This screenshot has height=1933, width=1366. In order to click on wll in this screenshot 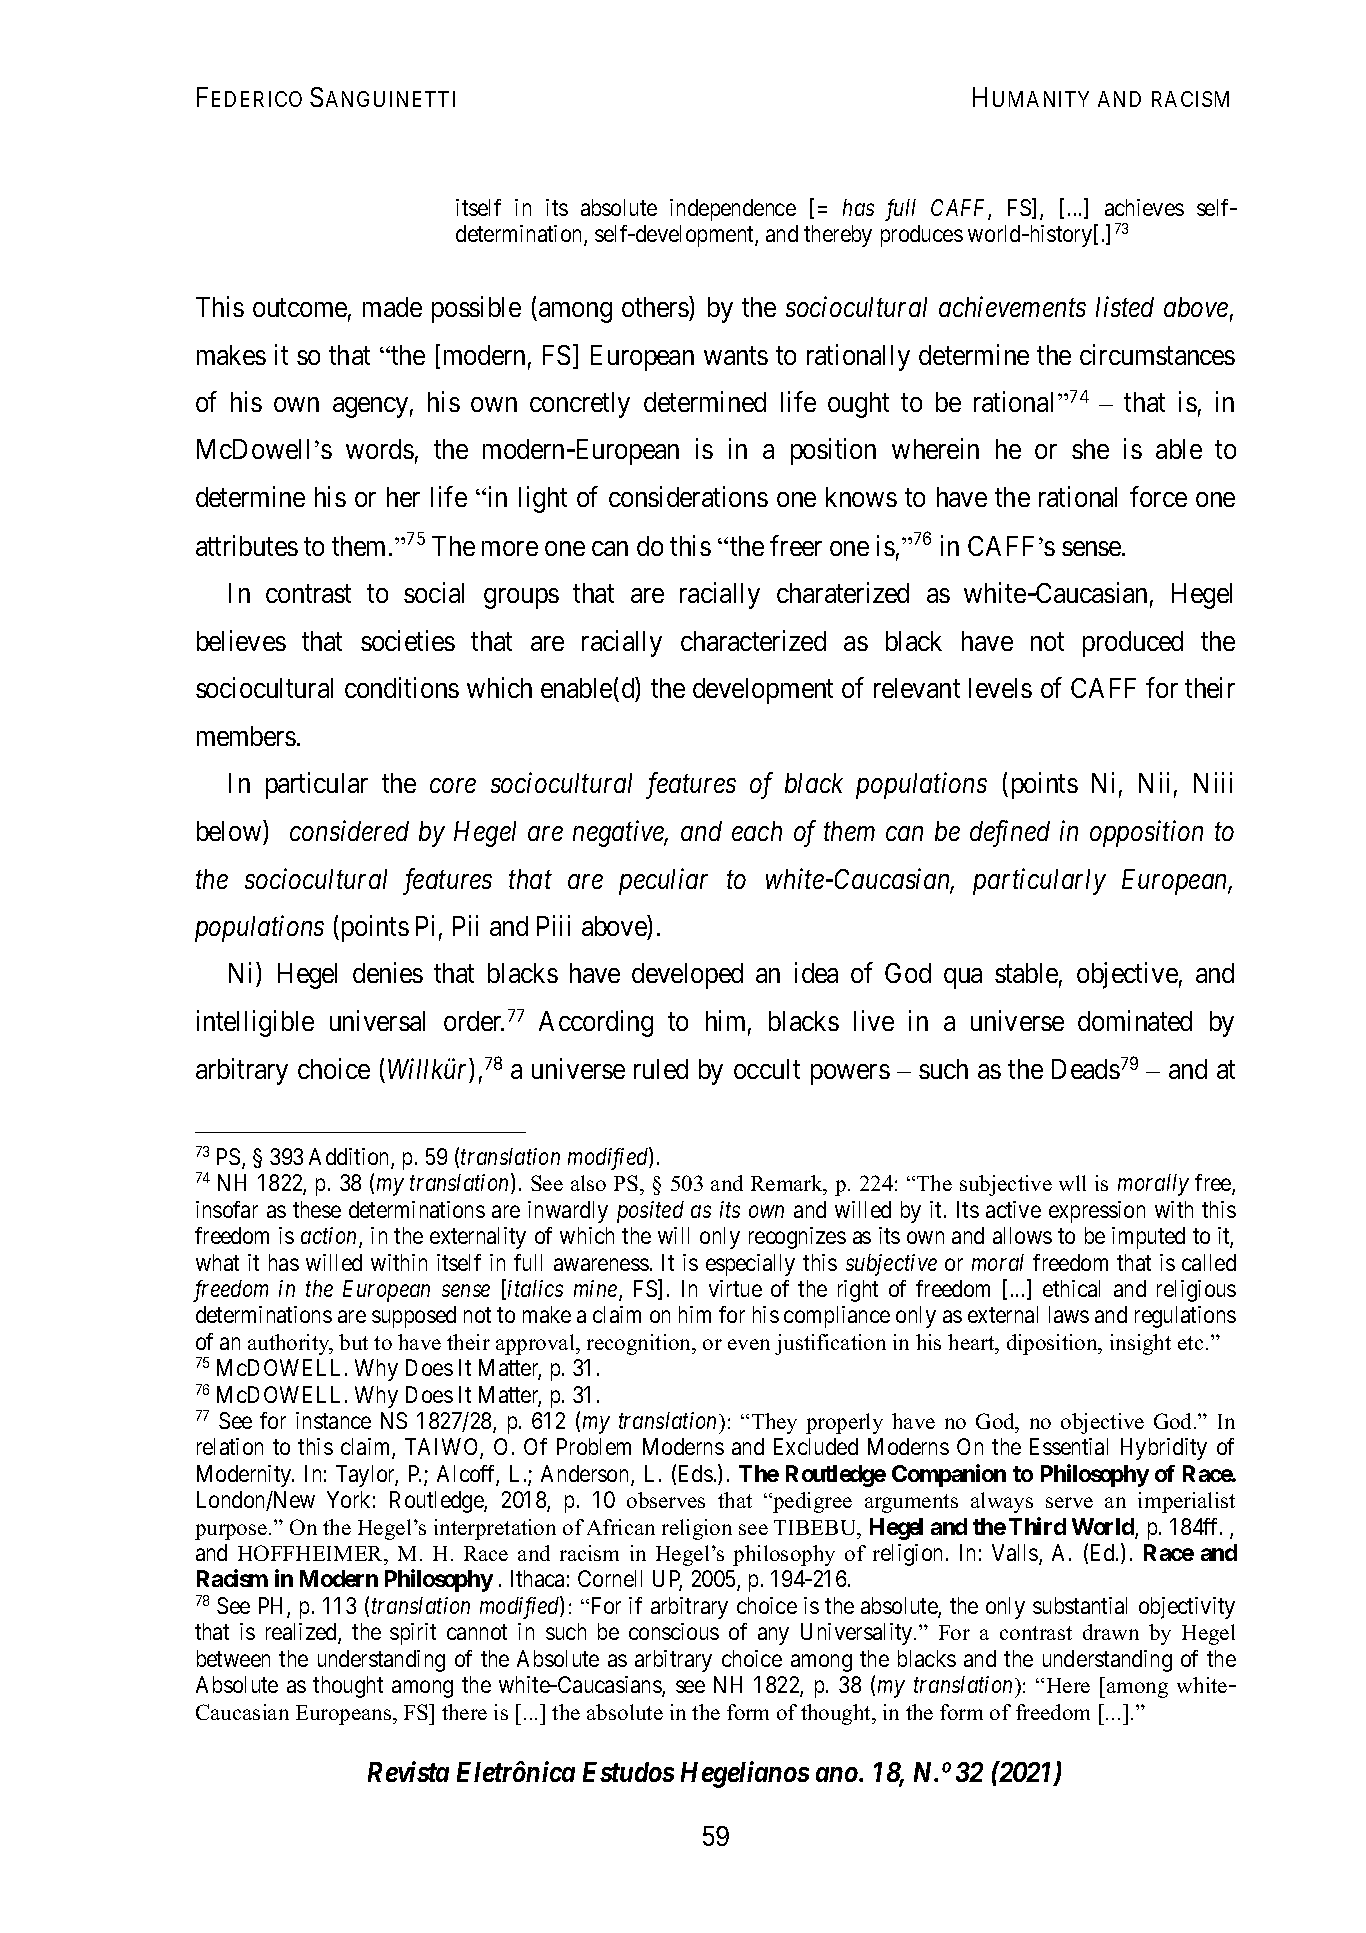, I will do `click(1072, 1183)`.
